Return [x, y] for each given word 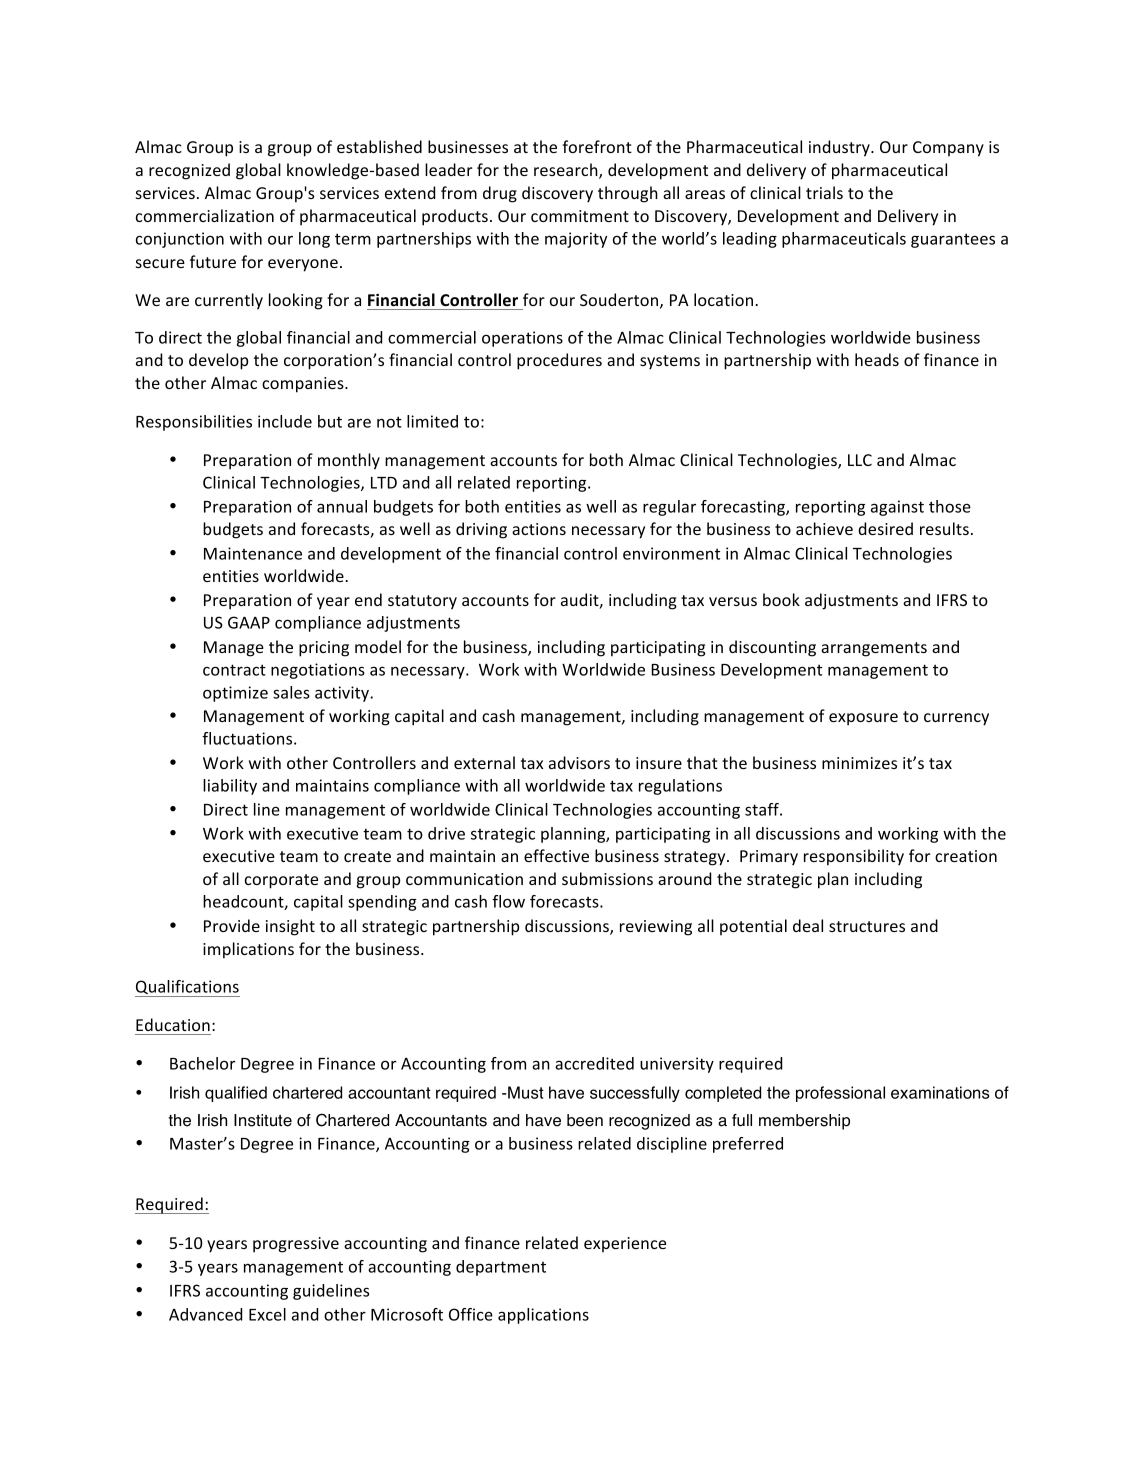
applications [543, 1316]
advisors [579, 762]
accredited [594, 1063]
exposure [863, 719]
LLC [860, 460]
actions [539, 529]
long [314, 240]
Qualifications [187, 988]
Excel [267, 1314]
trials [824, 192]
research [567, 171]
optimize [235, 694]
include [285, 421]
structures [867, 926]
